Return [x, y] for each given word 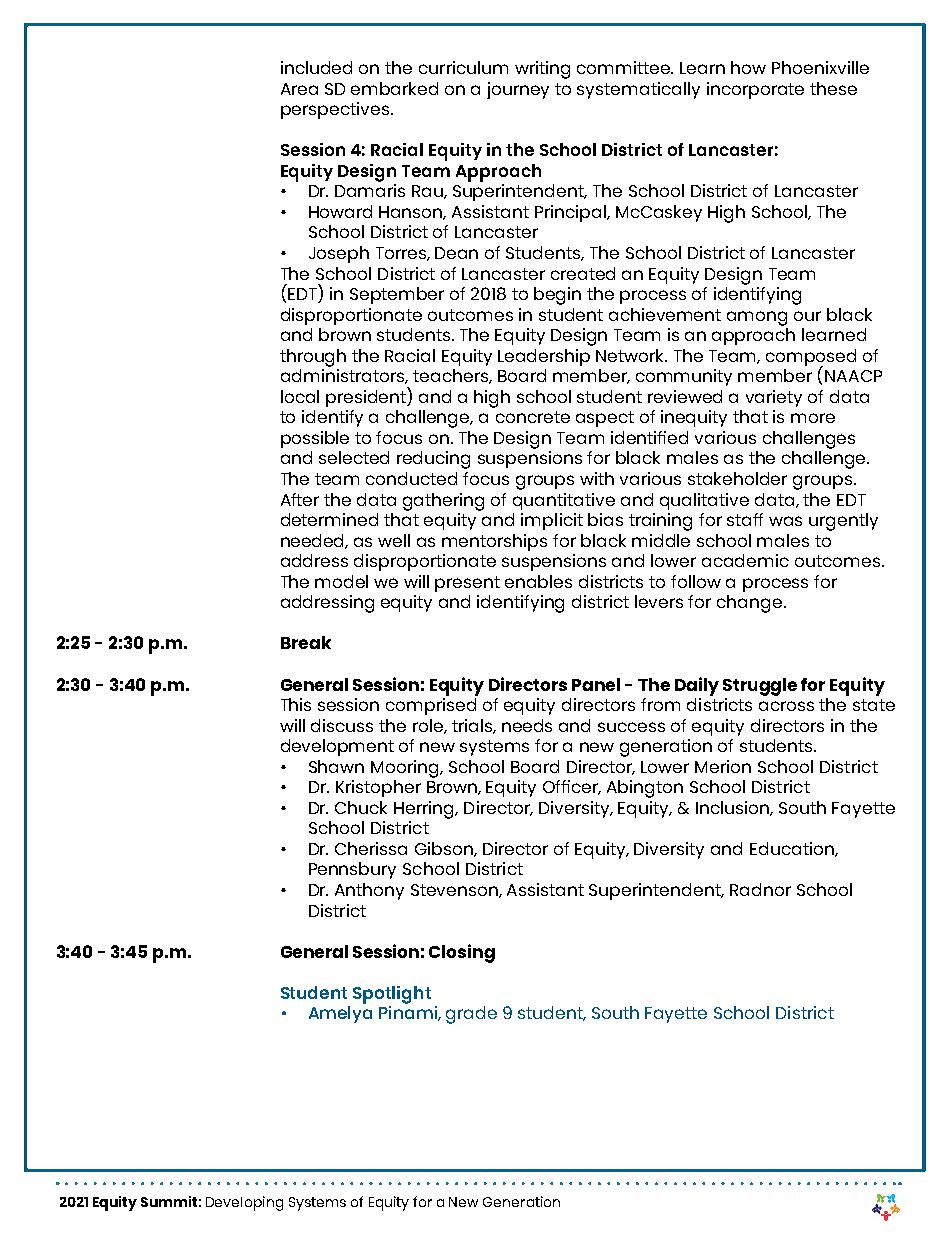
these [833, 88]
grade [471, 1015]
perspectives [335, 110]
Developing [244, 1203]
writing [542, 70]
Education [793, 849]
